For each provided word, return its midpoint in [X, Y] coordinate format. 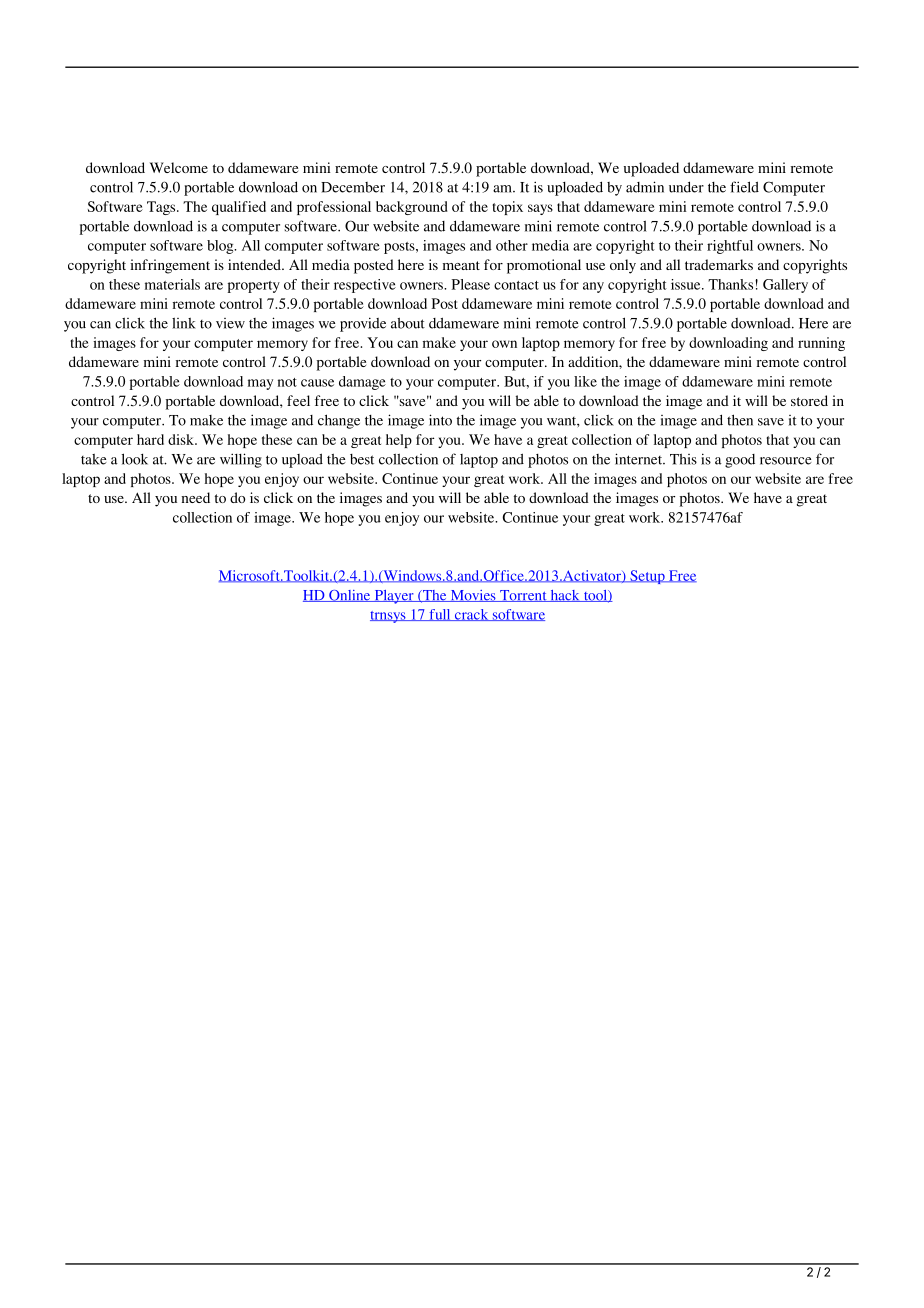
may [260, 384]
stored [809, 400]
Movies [473, 596]
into [440, 420]
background [412, 208]
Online [350, 596]
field [744, 187]
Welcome [179, 167]
